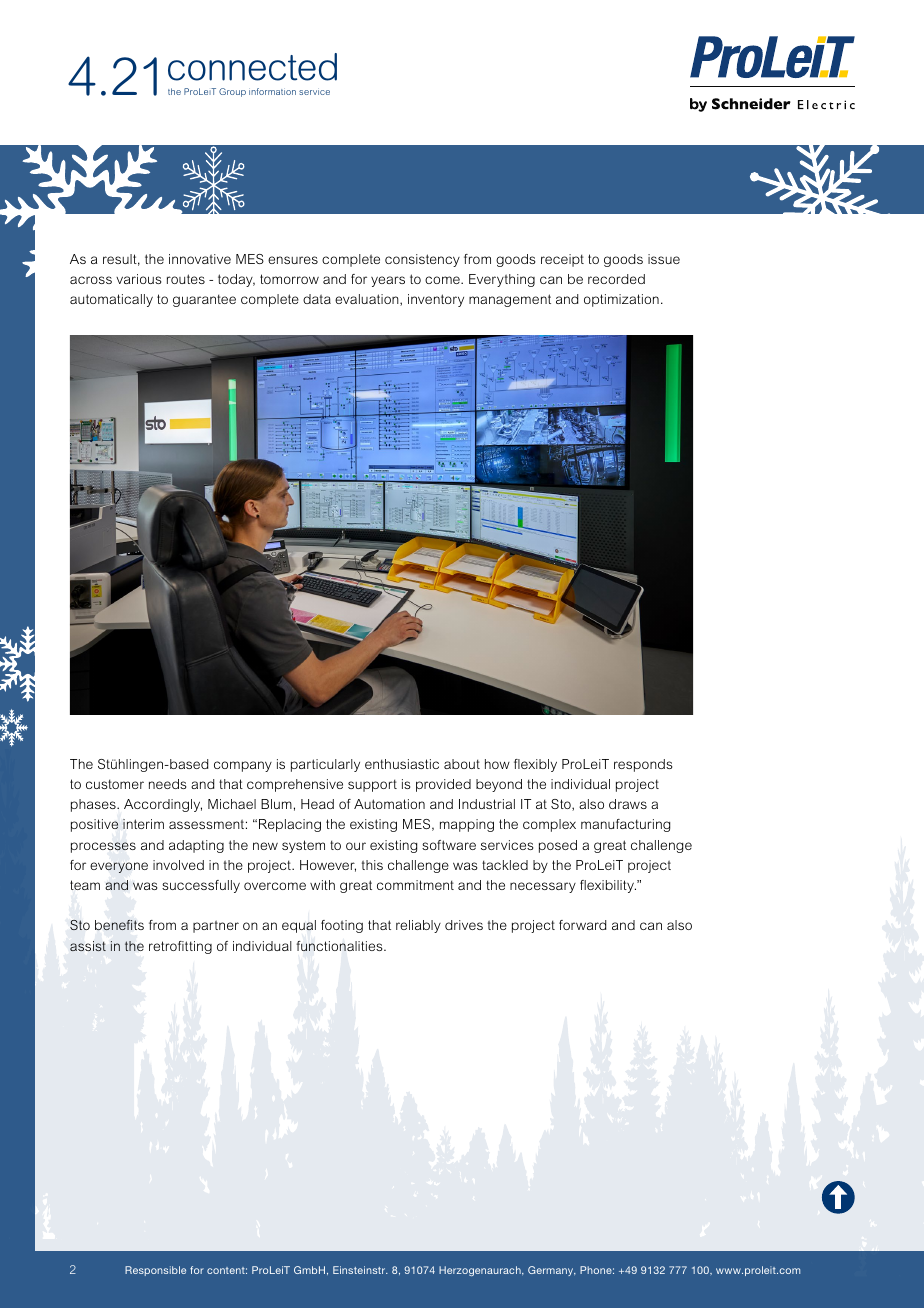 The image size is (924, 1308). What do you see at coordinates (155, 1271) in the screenshot?
I see `Responsible` at bounding box center [155, 1271].
